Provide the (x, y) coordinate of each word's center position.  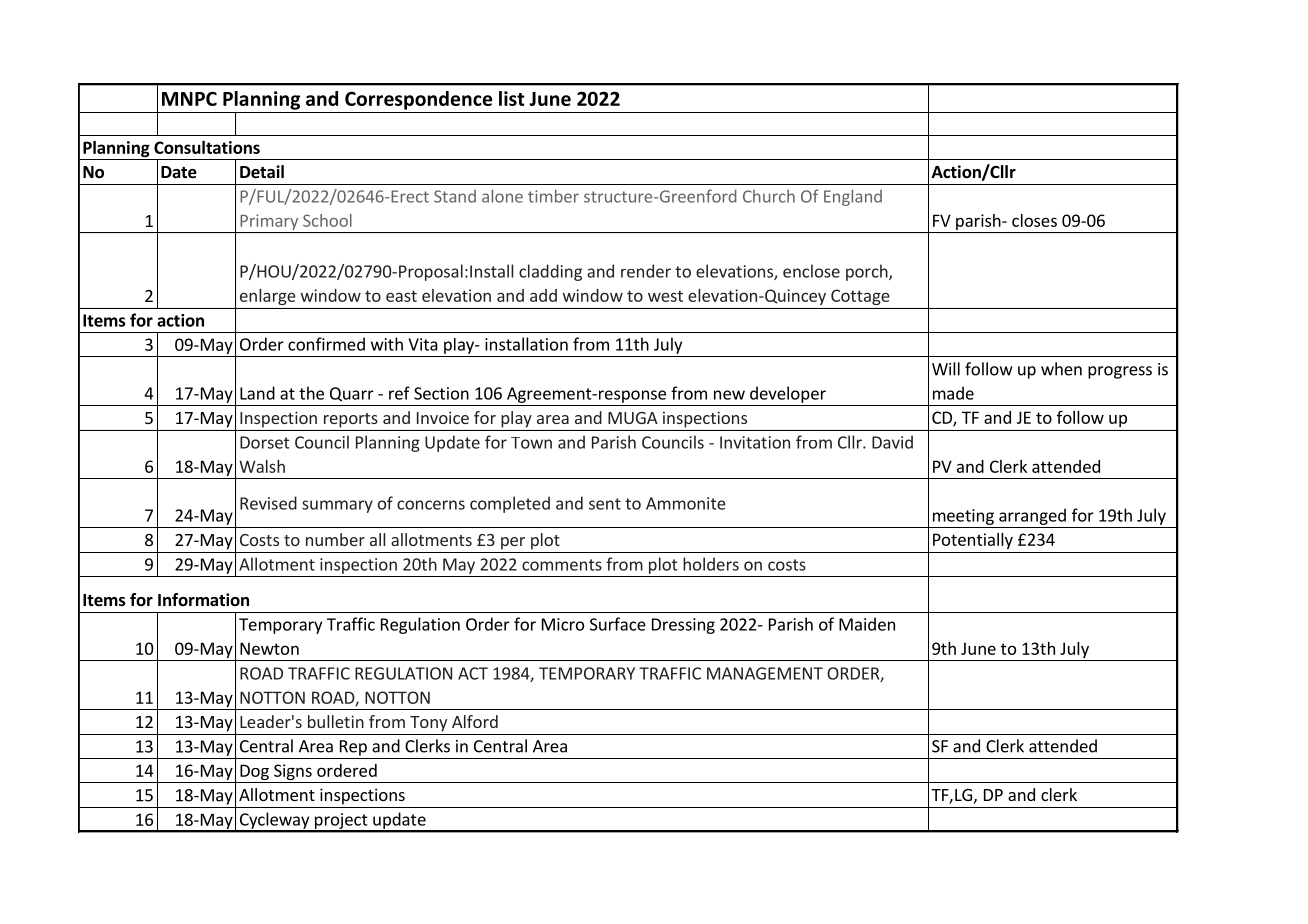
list (512, 98)
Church (769, 196)
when (1061, 369)
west (665, 296)
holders (711, 564)
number (335, 539)
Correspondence (418, 100)
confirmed (326, 344)
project (341, 822)
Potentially (973, 541)
